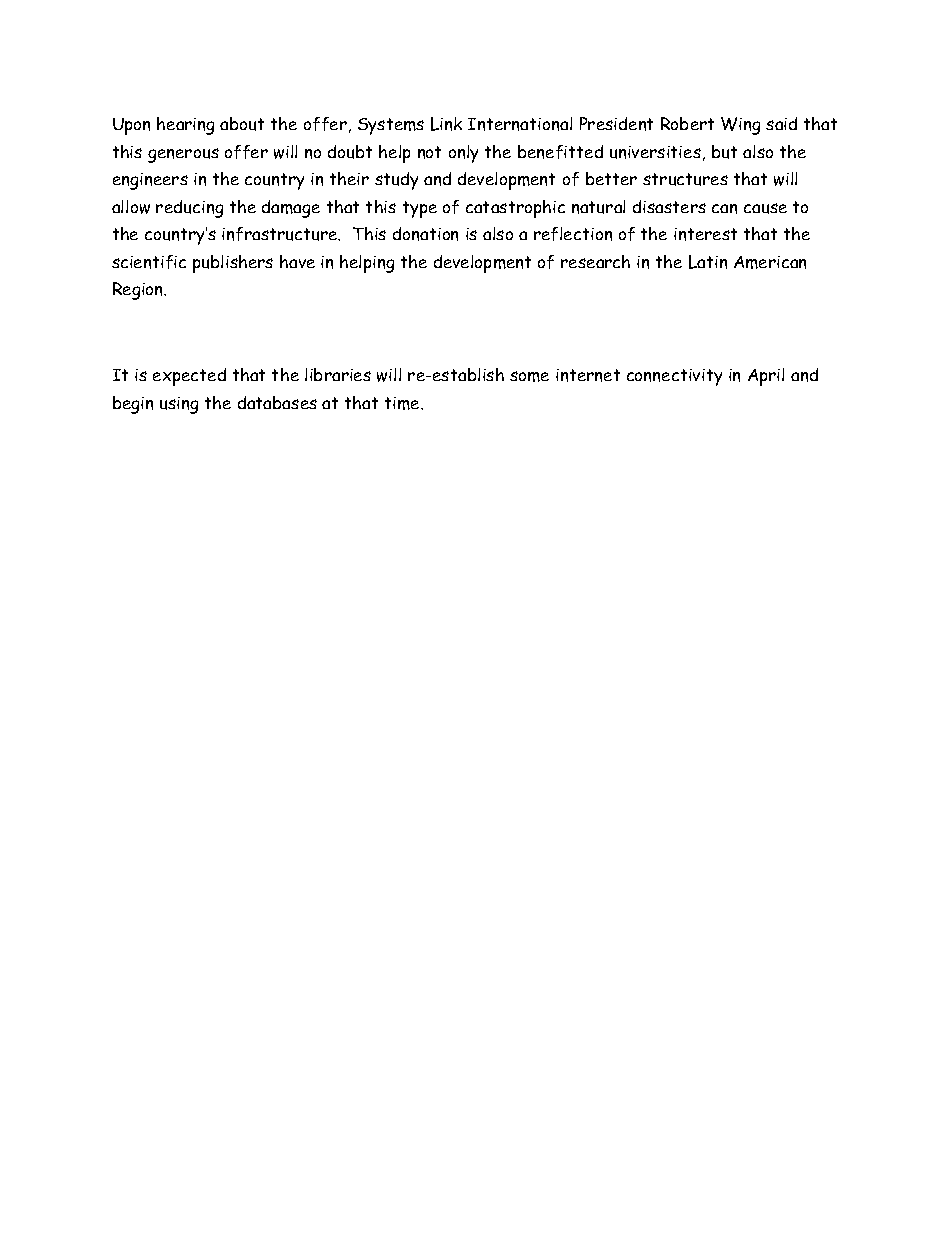  I want to click on type, so click(420, 209).
